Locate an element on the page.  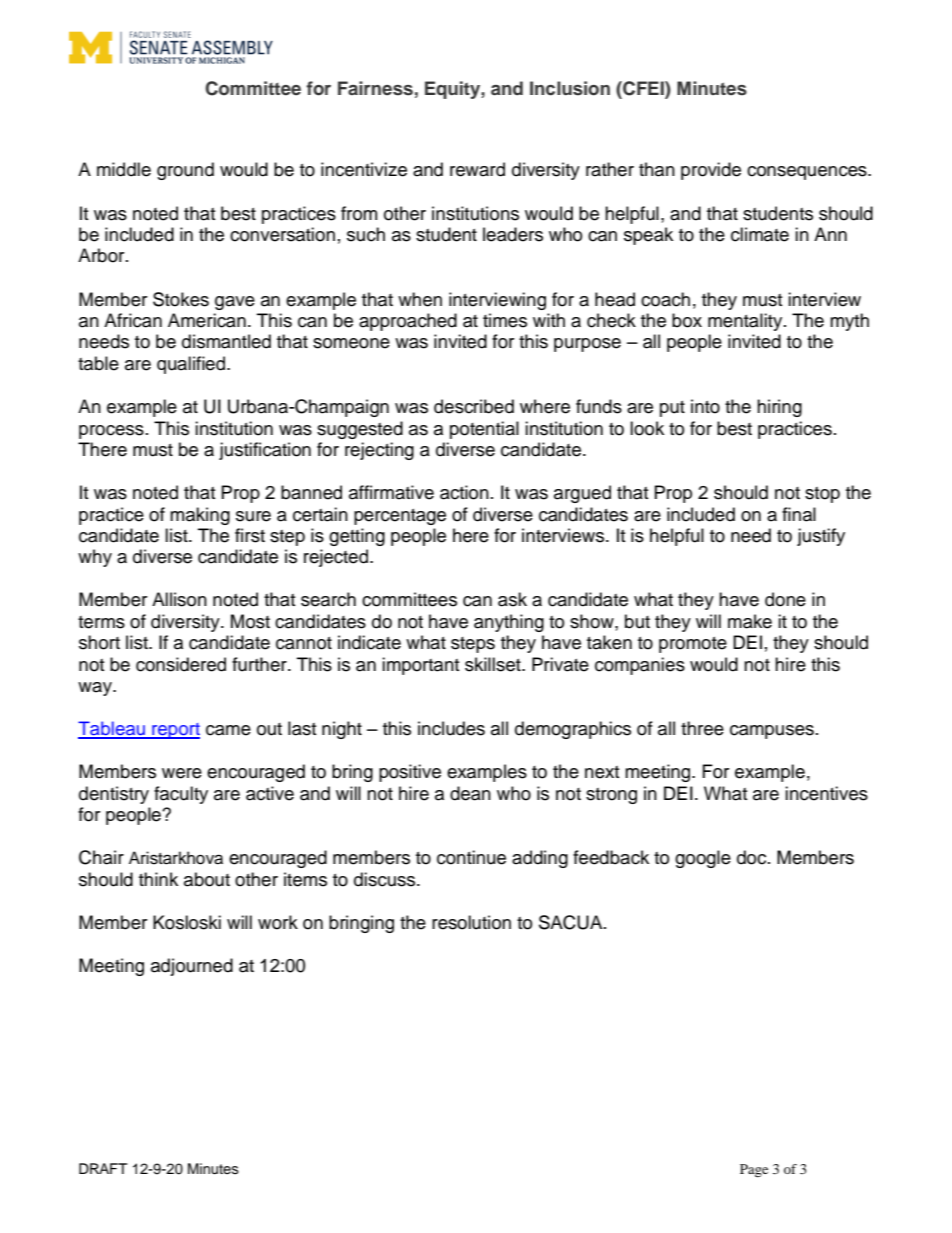
qualified is located at coordinates (192, 365).
